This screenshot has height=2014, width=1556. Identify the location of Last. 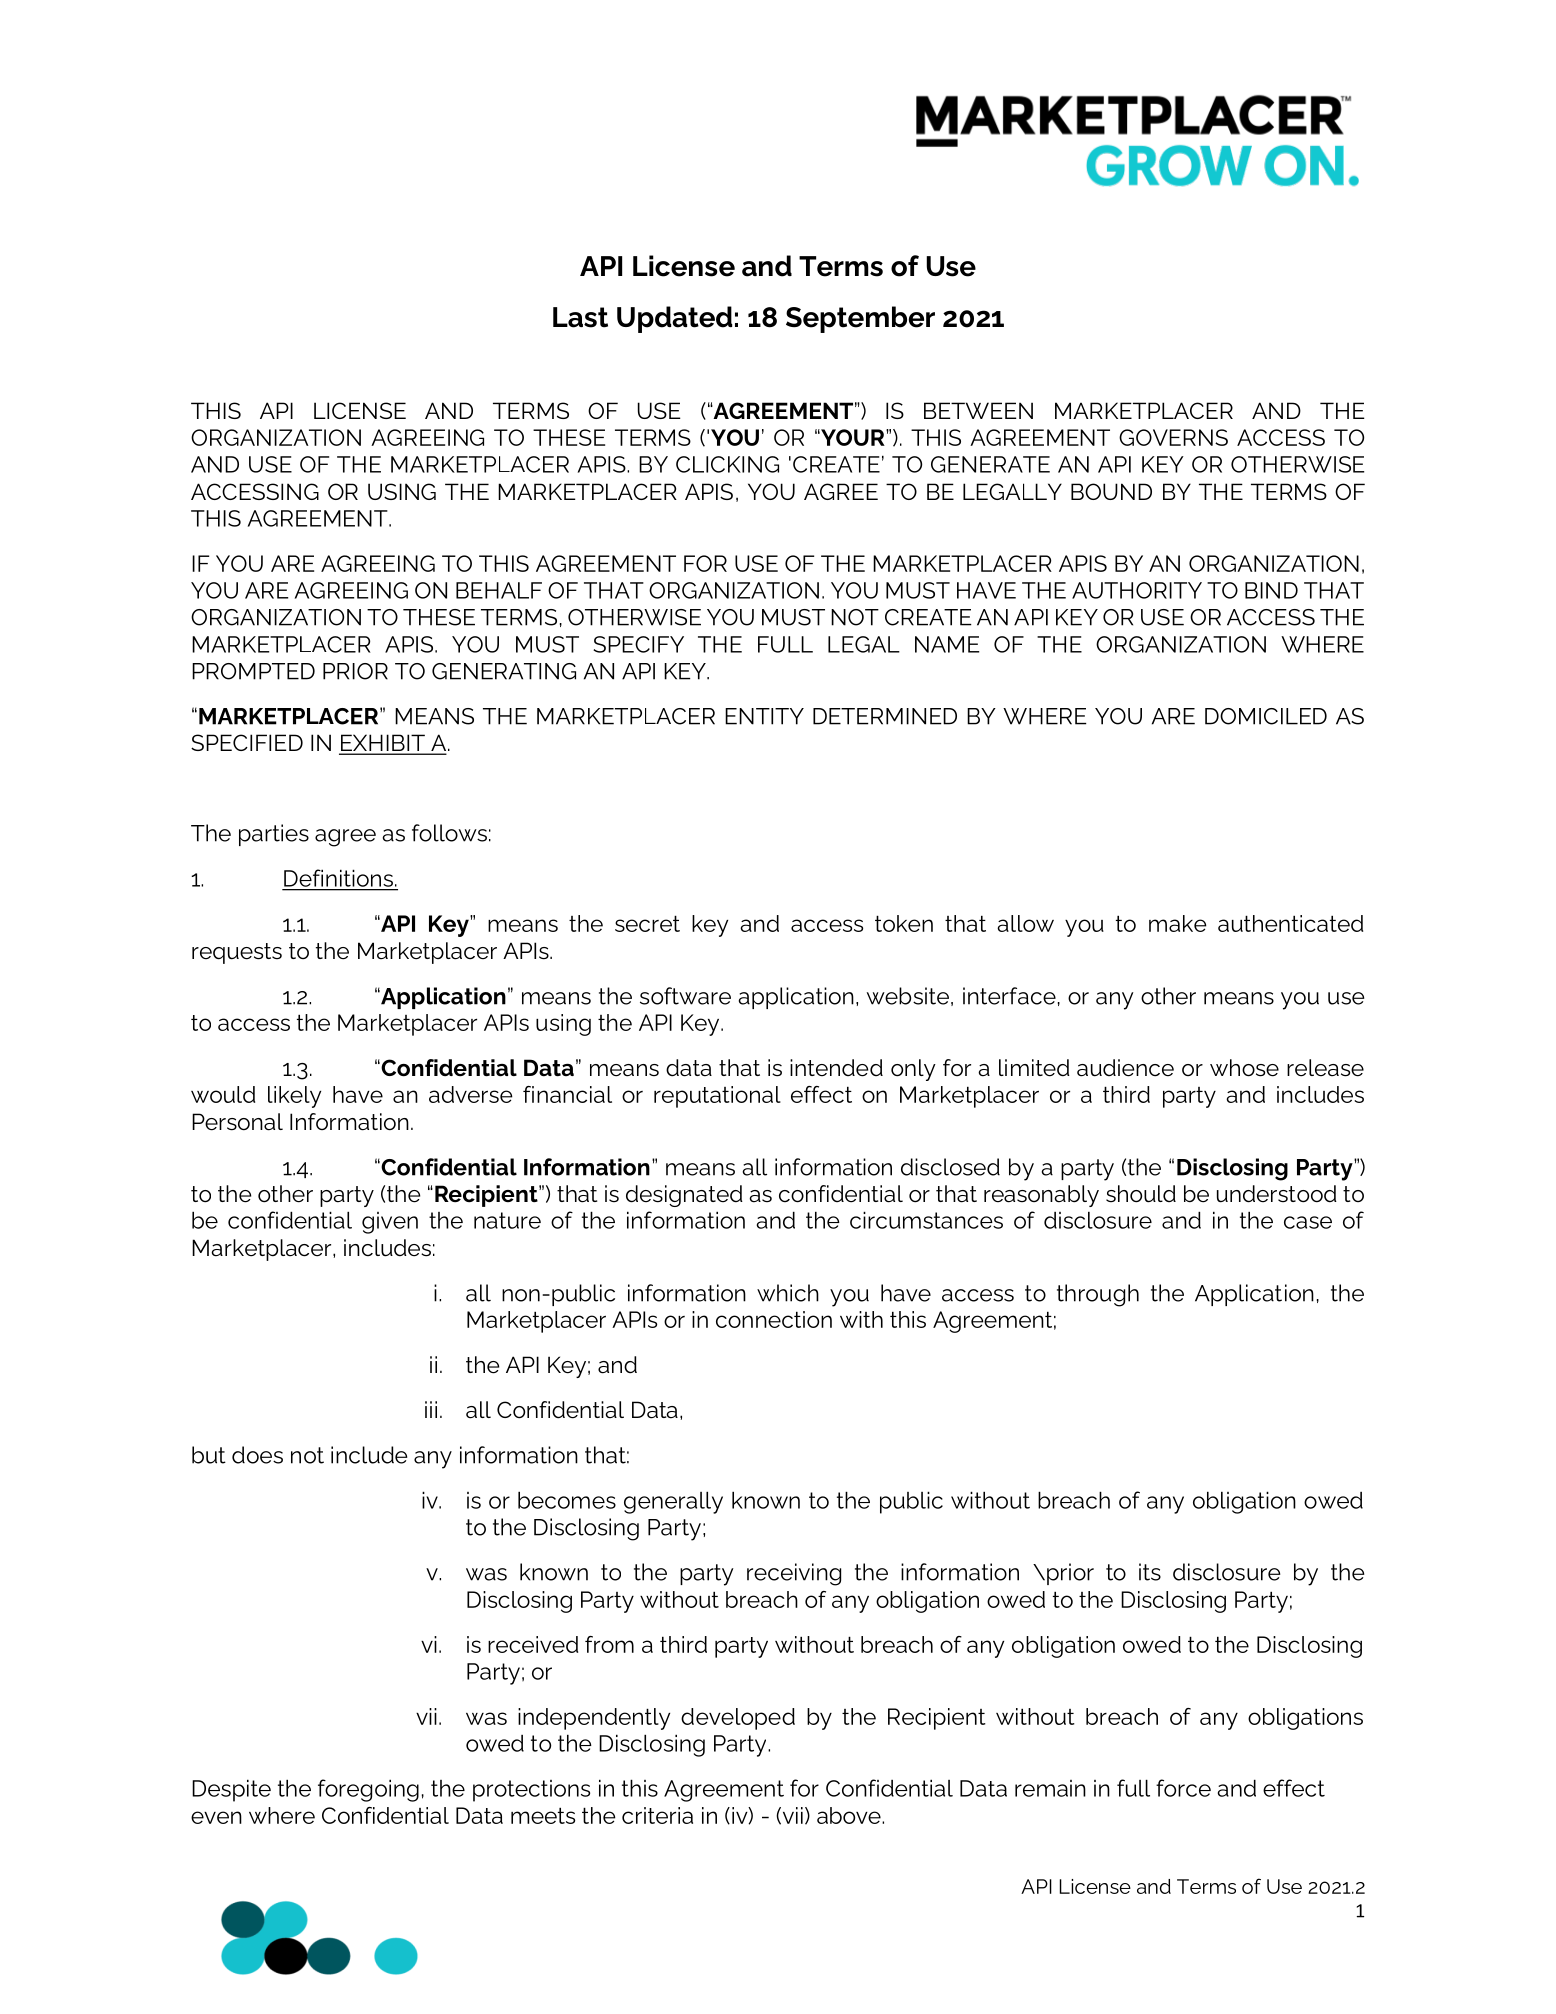
(580, 317).
